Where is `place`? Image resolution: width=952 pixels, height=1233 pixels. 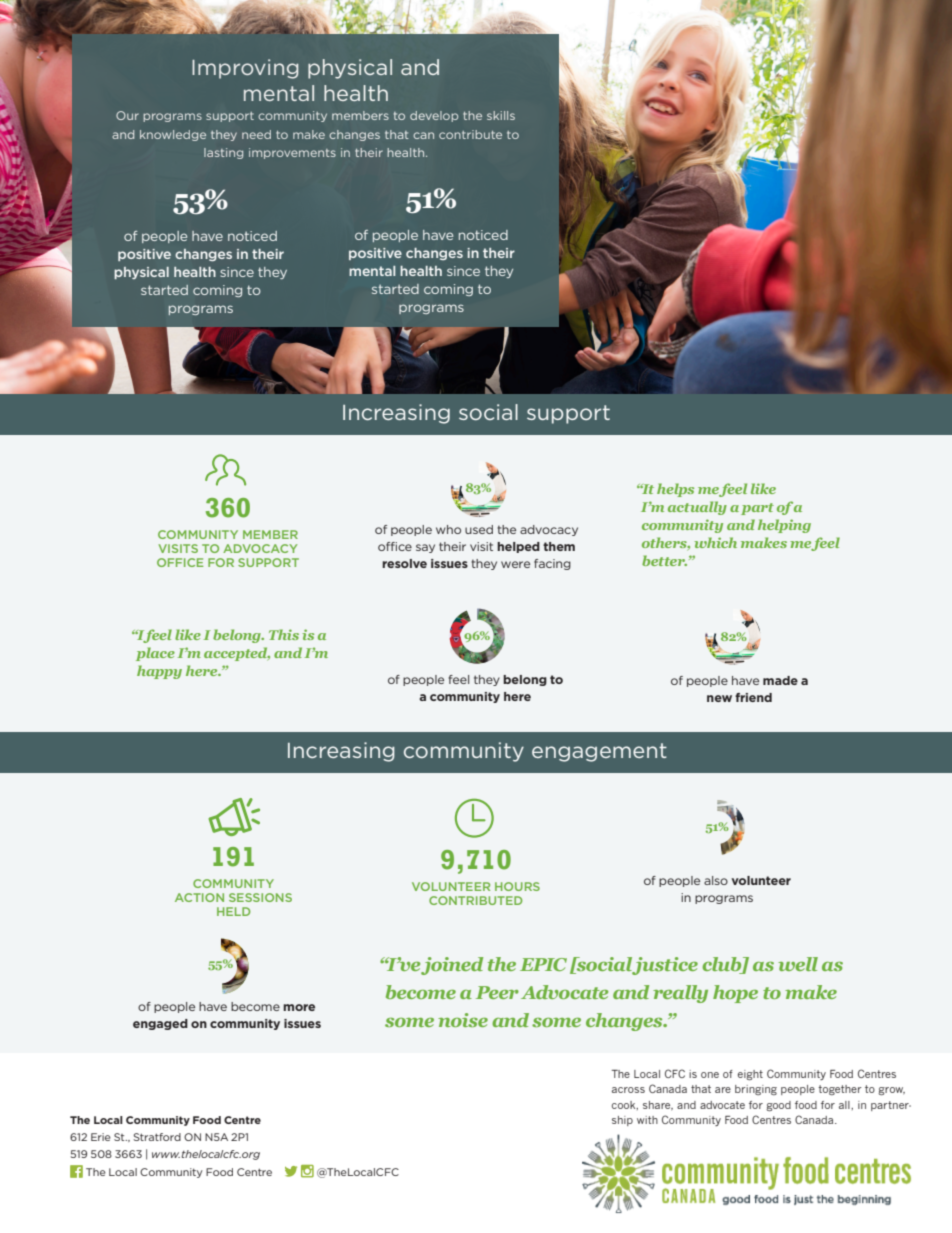 place is located at coordinates (155, 654).
